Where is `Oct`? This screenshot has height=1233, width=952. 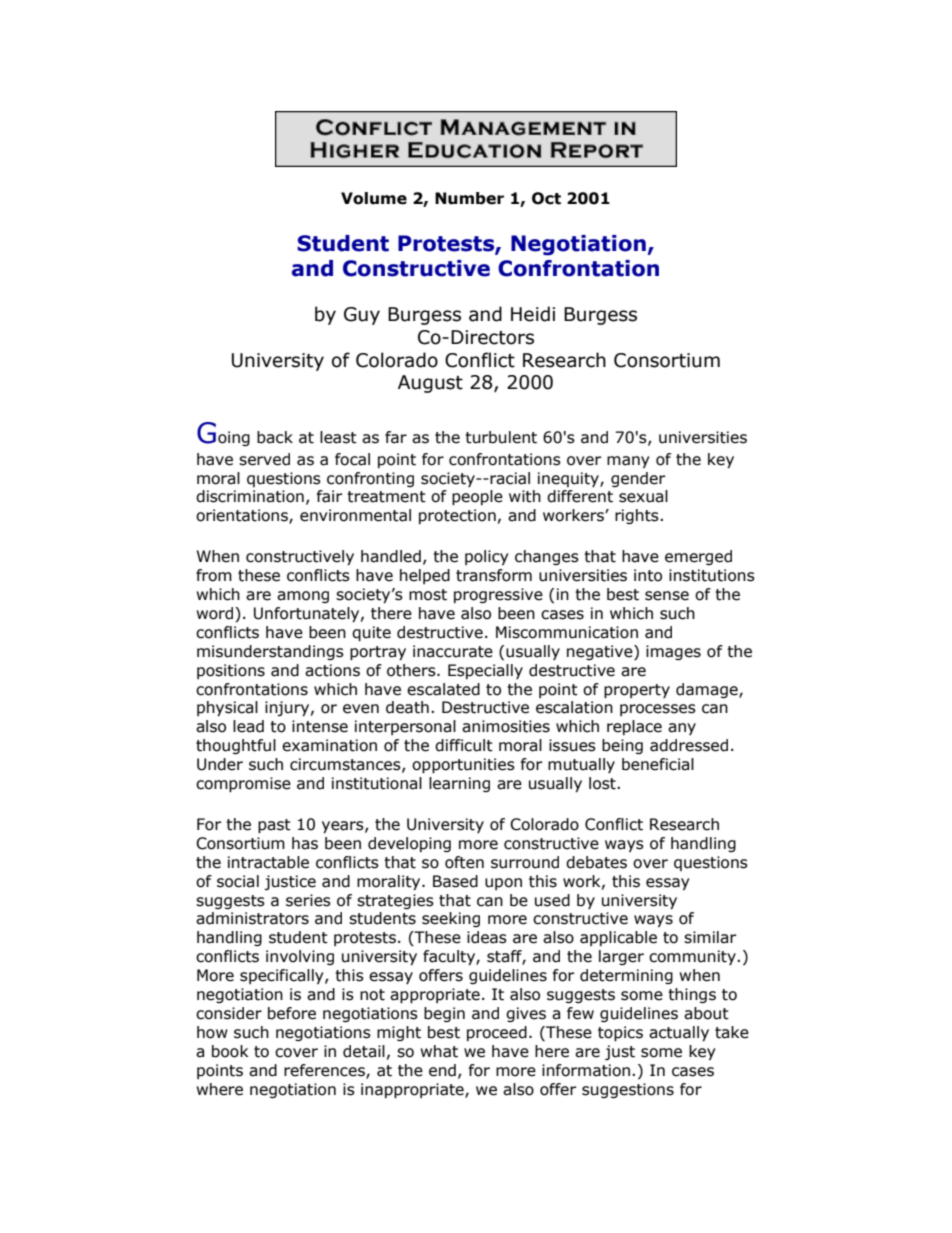 Oct is located at coordinates (546, 198).
